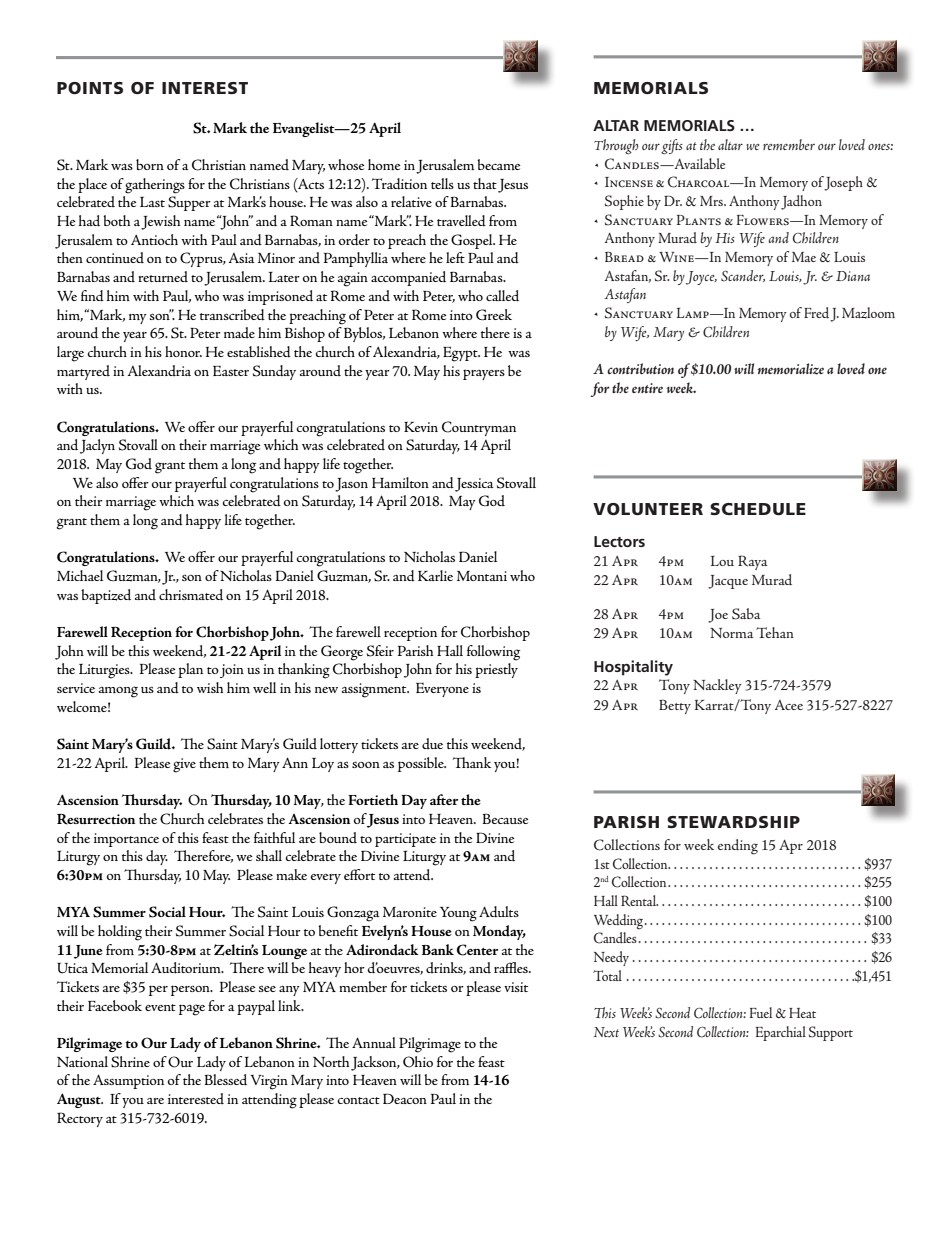 This page has height=1233, width=952. I want to click on born, so click(150, 164).
